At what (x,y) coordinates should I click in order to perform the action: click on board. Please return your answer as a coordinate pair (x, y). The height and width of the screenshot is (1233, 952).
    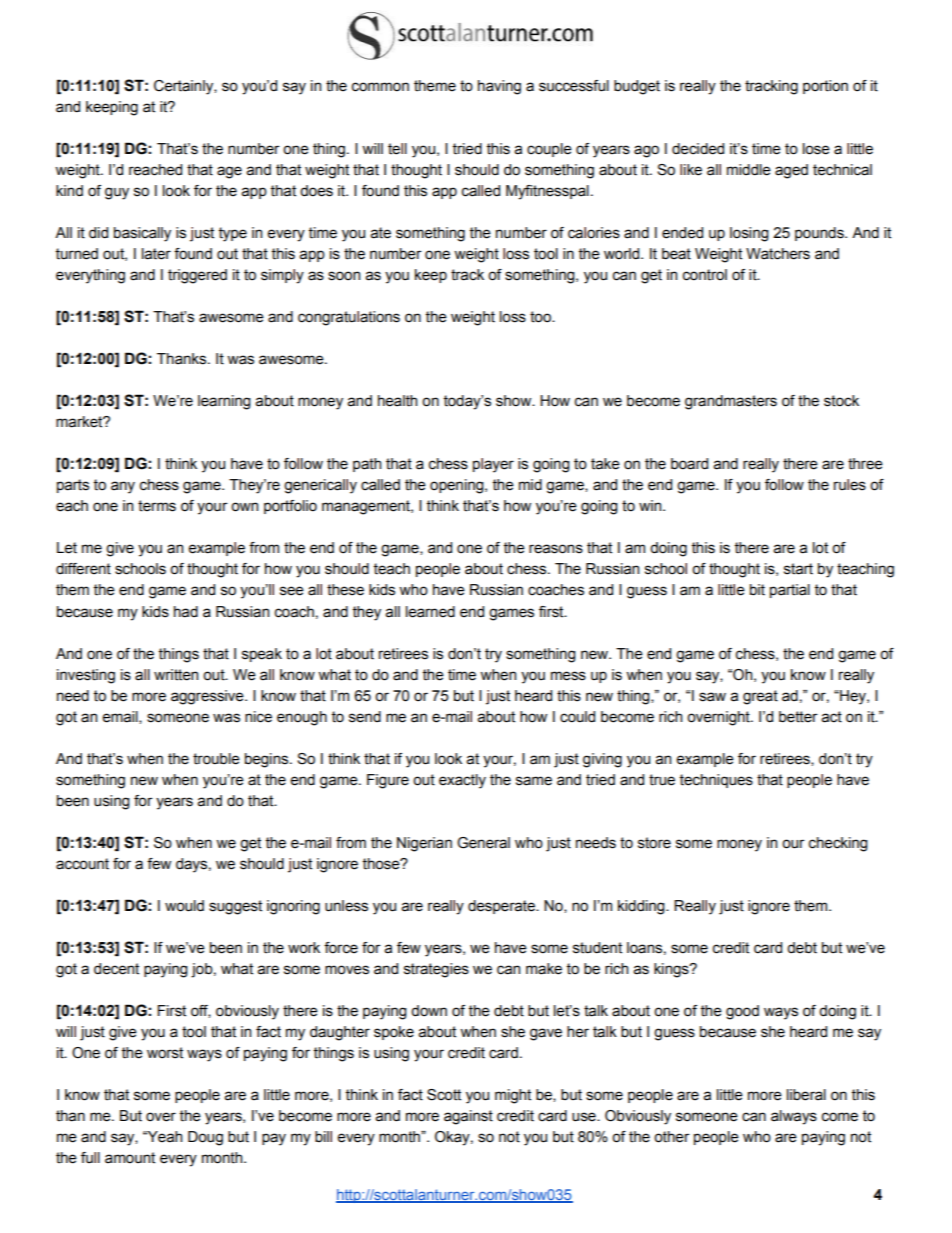
    Looking at the image, I should click on (689, 464).
